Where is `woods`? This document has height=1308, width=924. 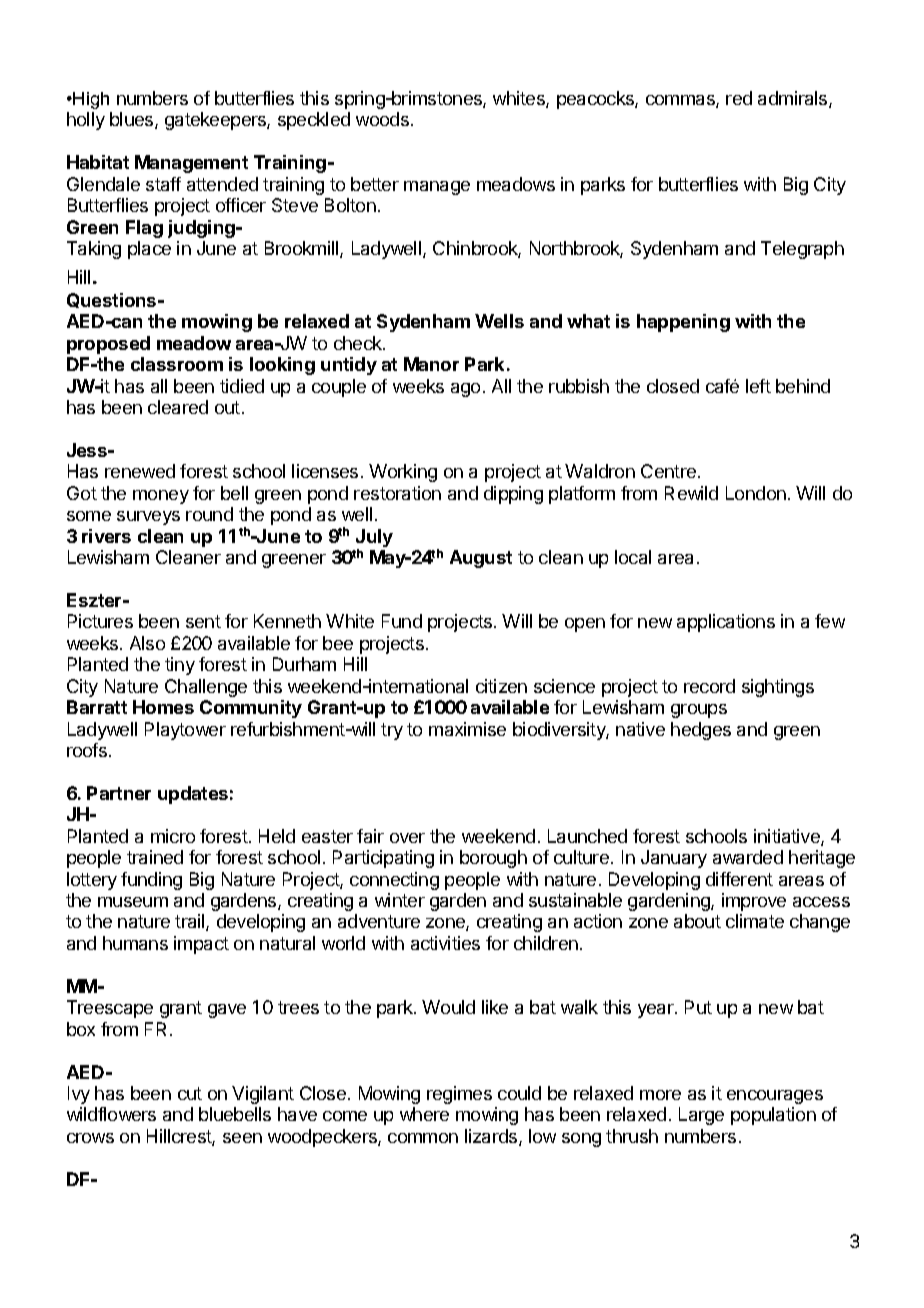
woods is located at coordinates (382, 119).
